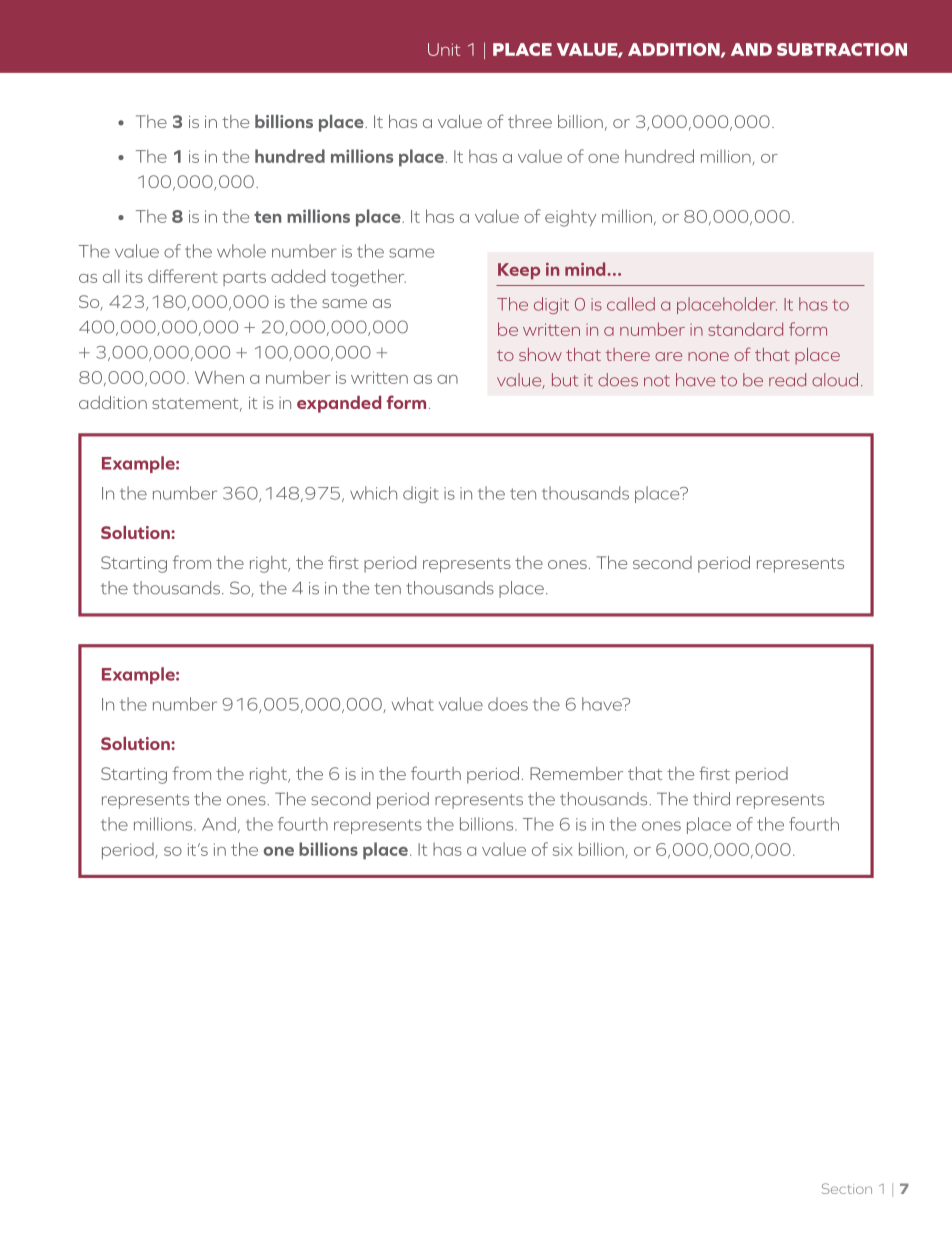 This screenshot has width=952, height=1237. Describe the element at coordinates (563, 849) in the screenshot. I see `six` at that location.
